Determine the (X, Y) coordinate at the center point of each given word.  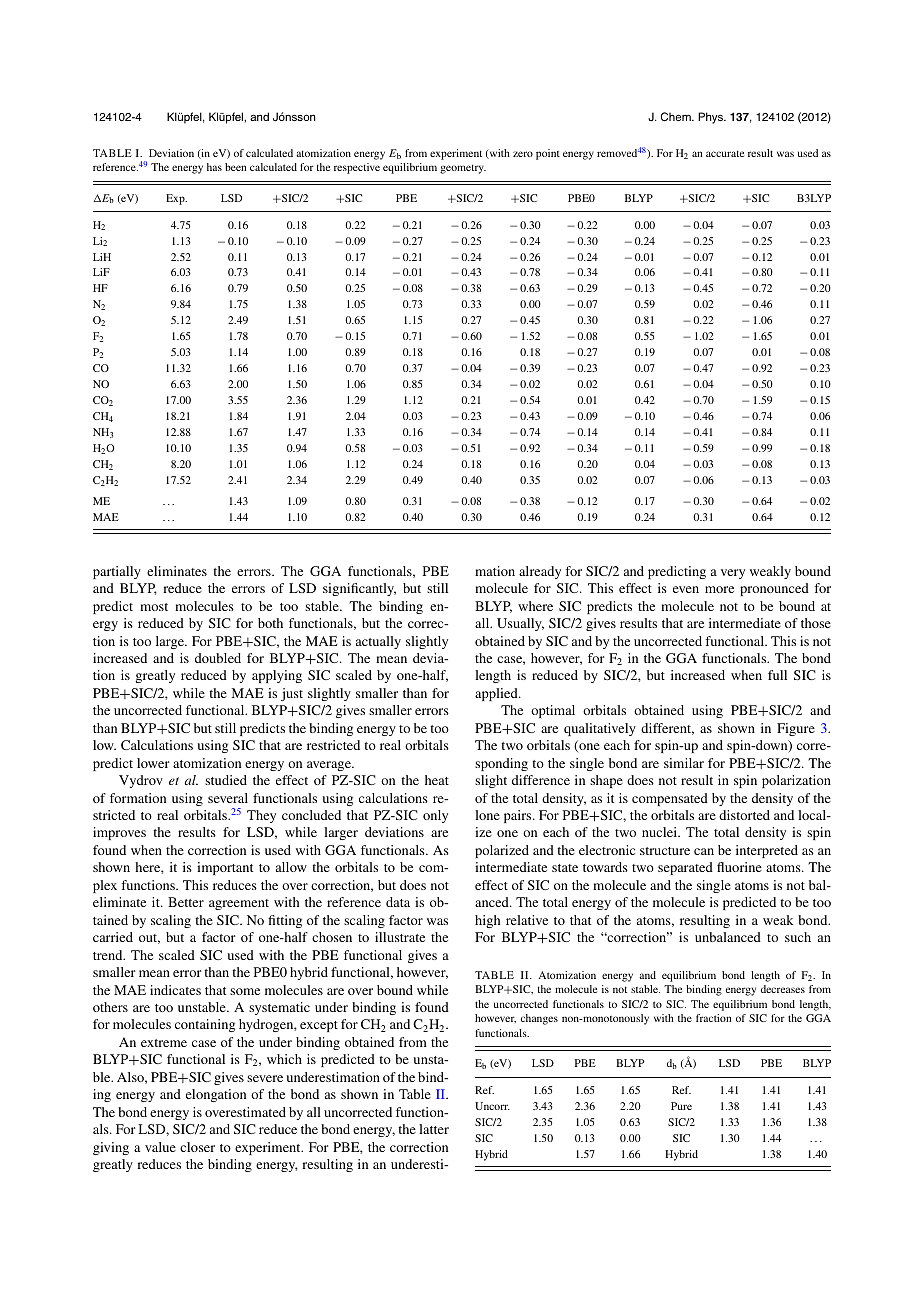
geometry (463, 169)
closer (197, 1147)
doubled (218, 658)
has (214, 167)
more (719, 589)
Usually (520, 624)
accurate (725, 153)
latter (434, 1129)
